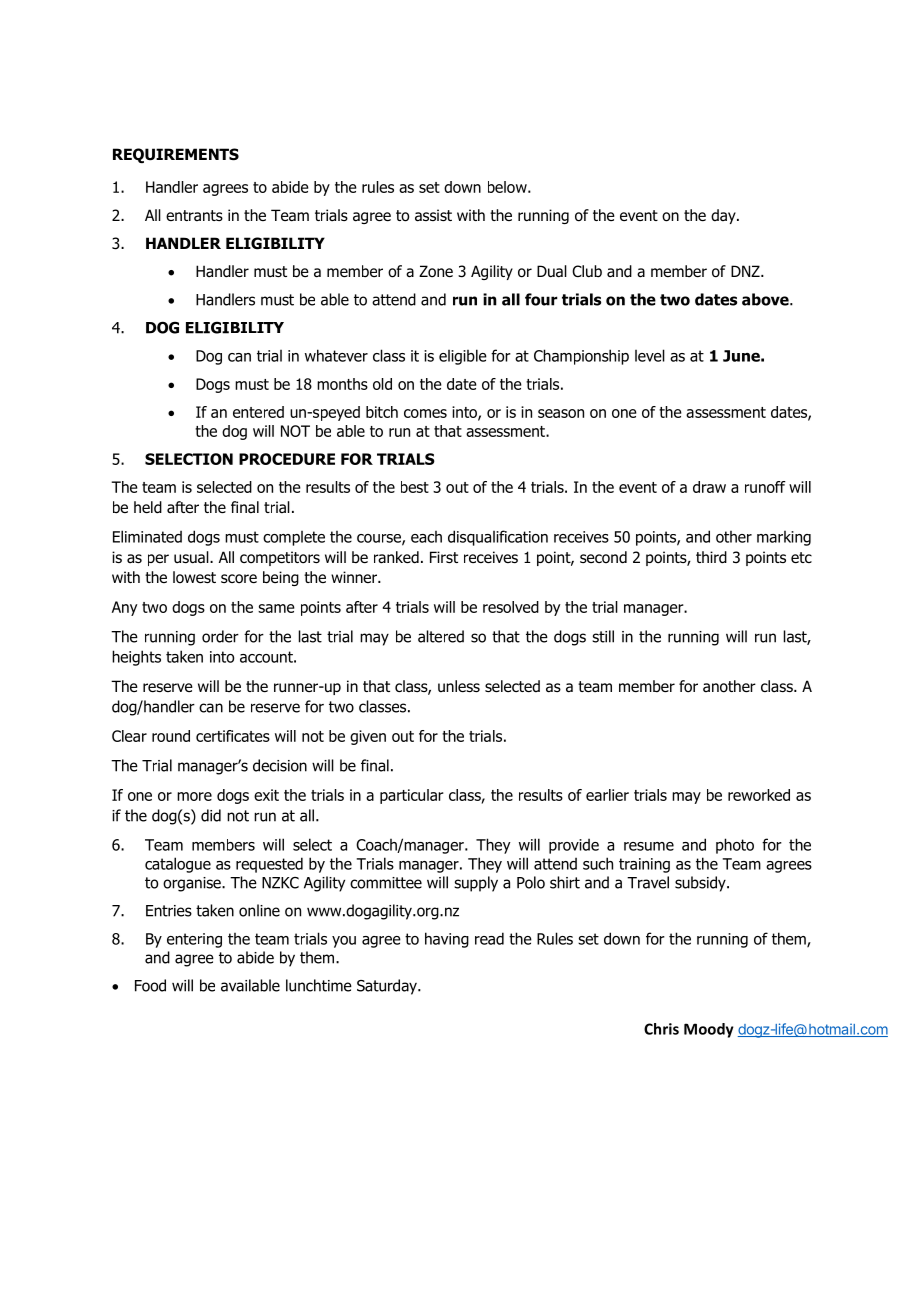  Describe the element at coordinates (194, 577) in the screenshot. I see `lowest` at that location.
